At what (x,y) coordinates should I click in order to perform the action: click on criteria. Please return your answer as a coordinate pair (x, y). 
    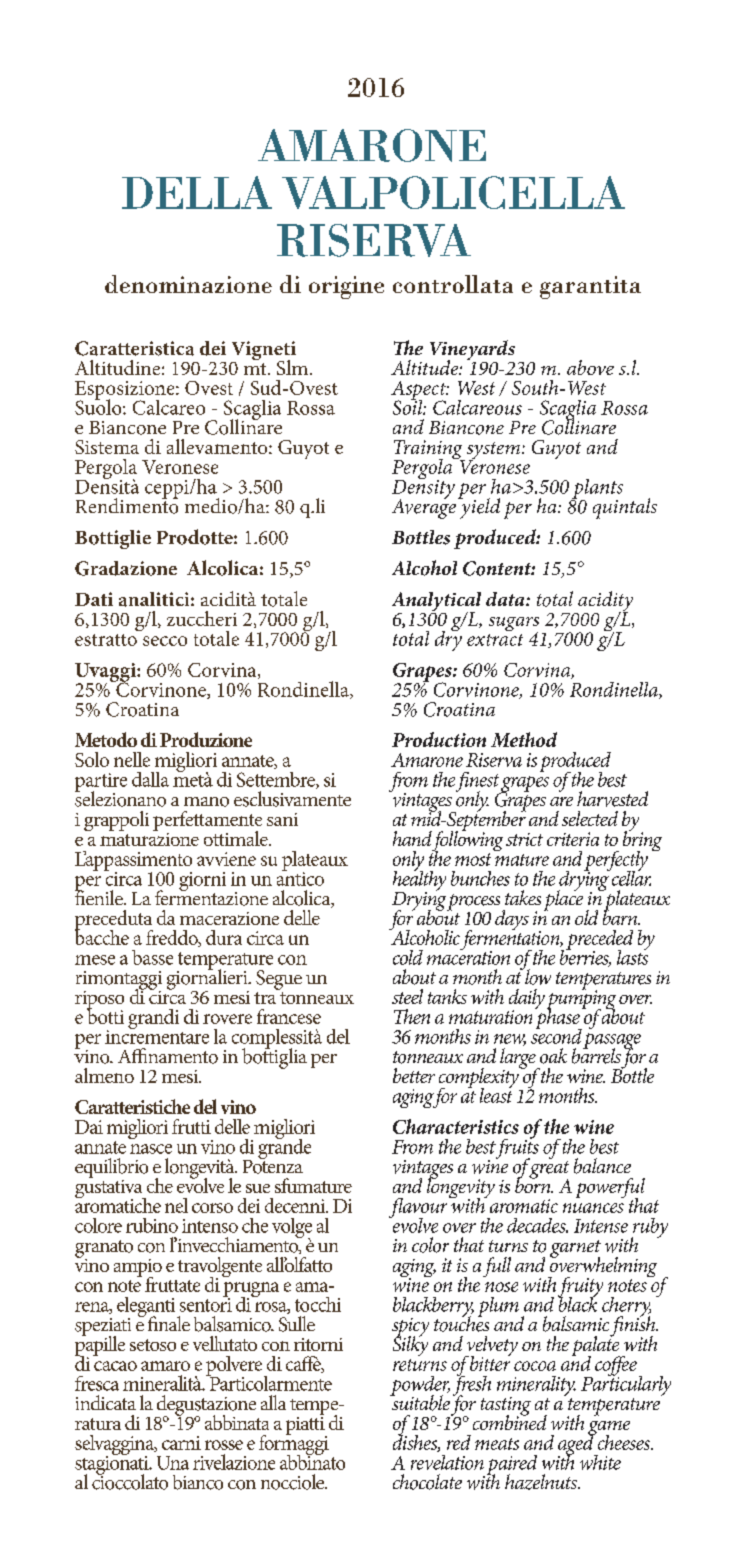
    Looking at the image, I should click on (573, 839).
